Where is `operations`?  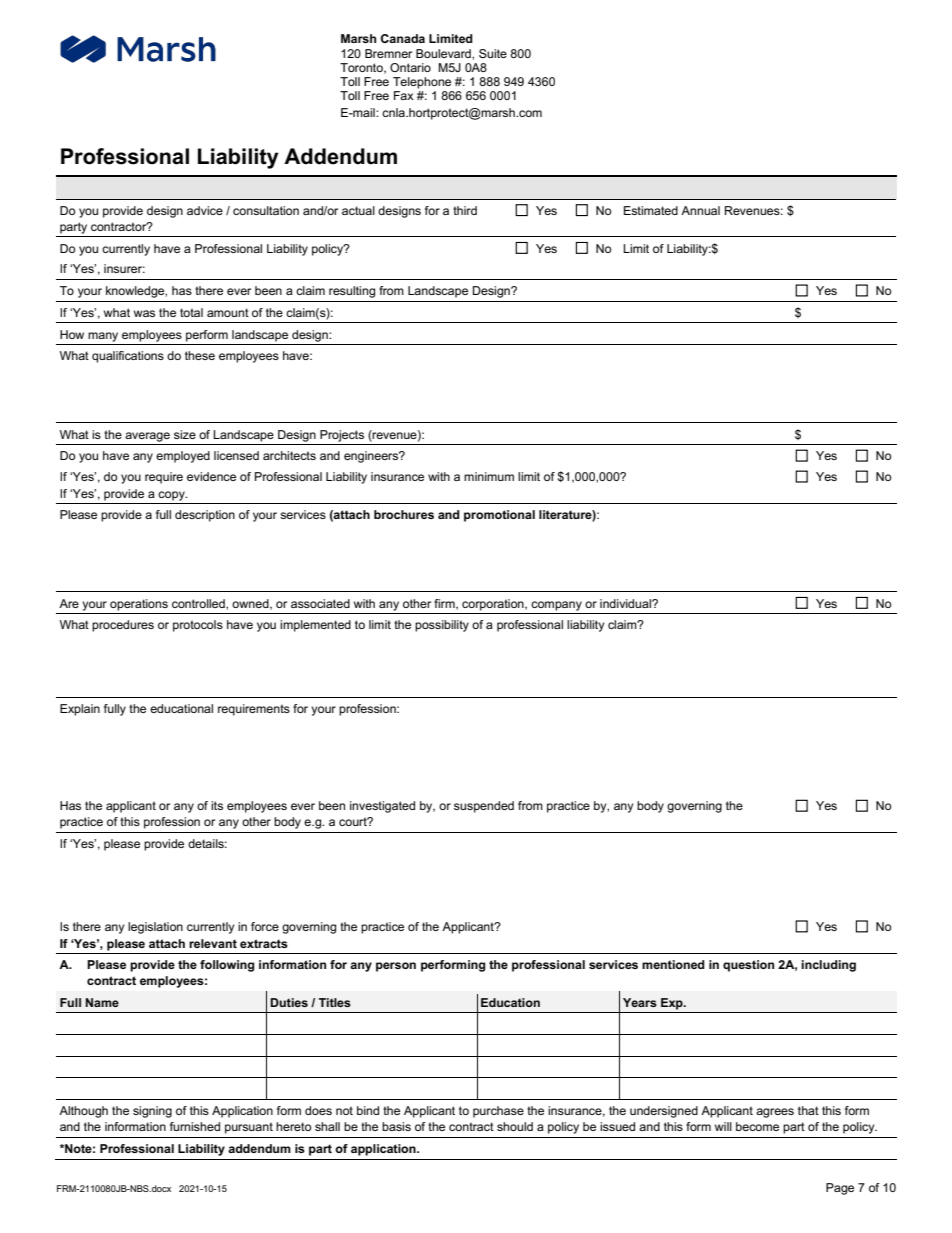
operations is located at coordinates (139, 605).
